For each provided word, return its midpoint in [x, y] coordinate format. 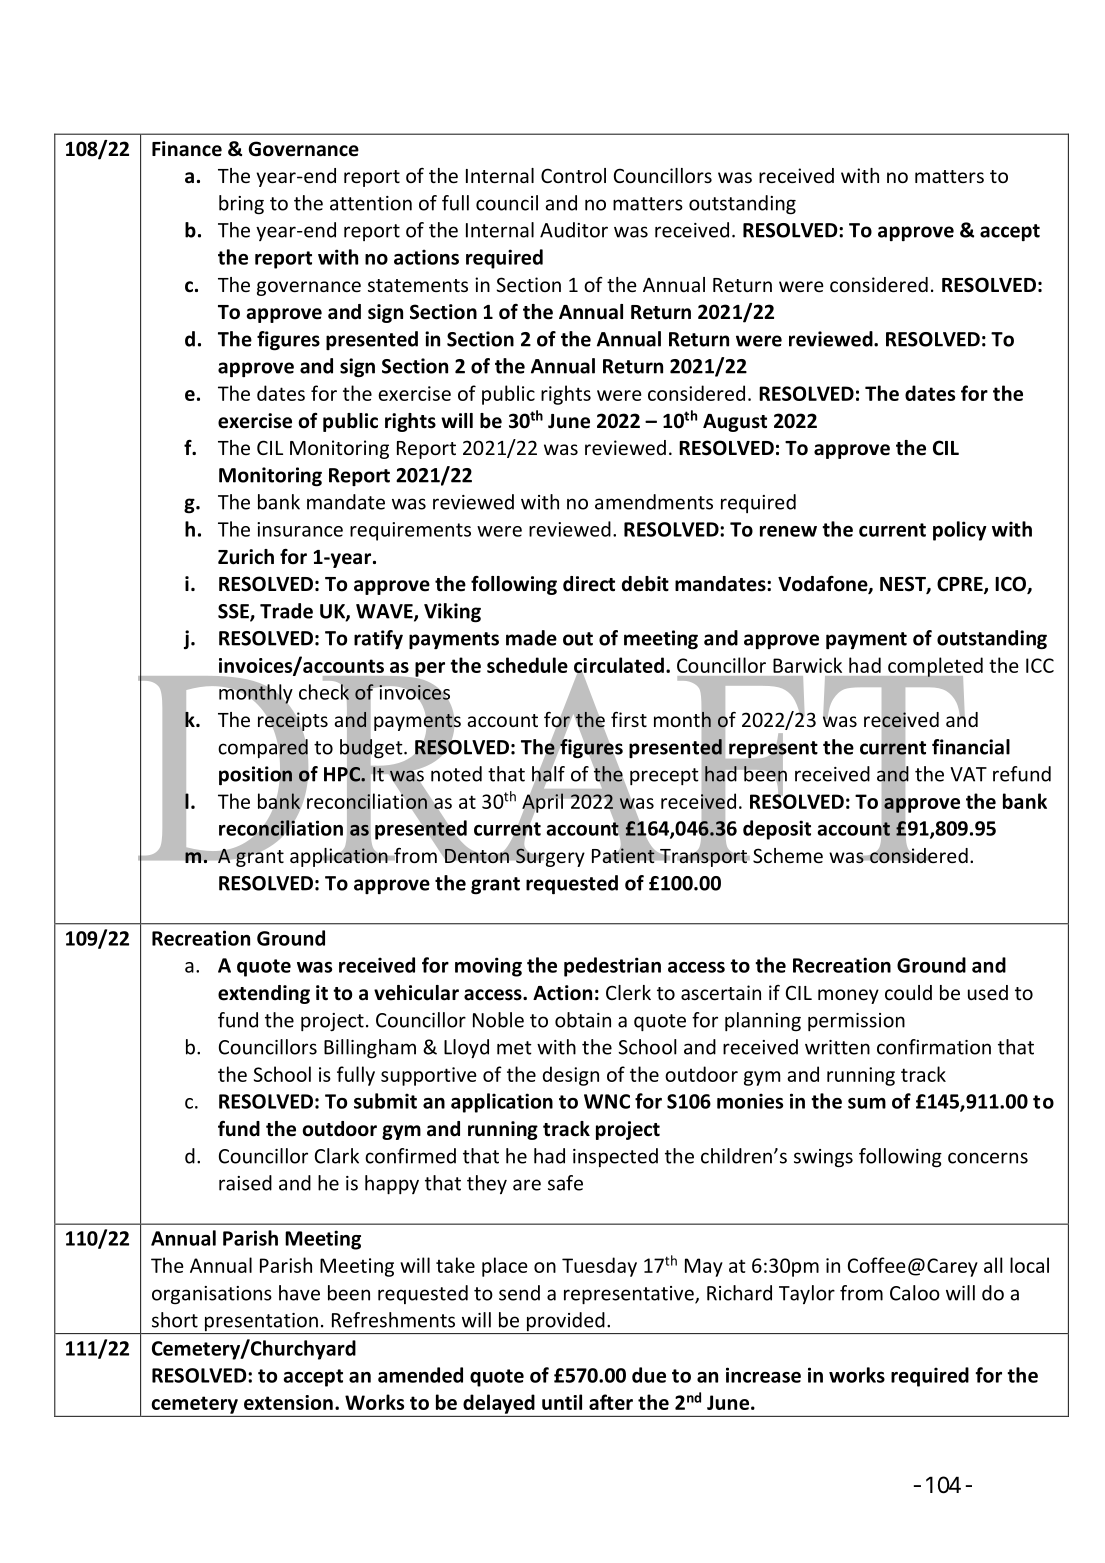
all [993, 1265]
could [908, 992]
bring [241, 205]
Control [573, 175]
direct [589, 584]
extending [264, 994]
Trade [286, 611]
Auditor [574, 230]
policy [960, 531]
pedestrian [612, 967]
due [649, 1375]
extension [288, 1402]
